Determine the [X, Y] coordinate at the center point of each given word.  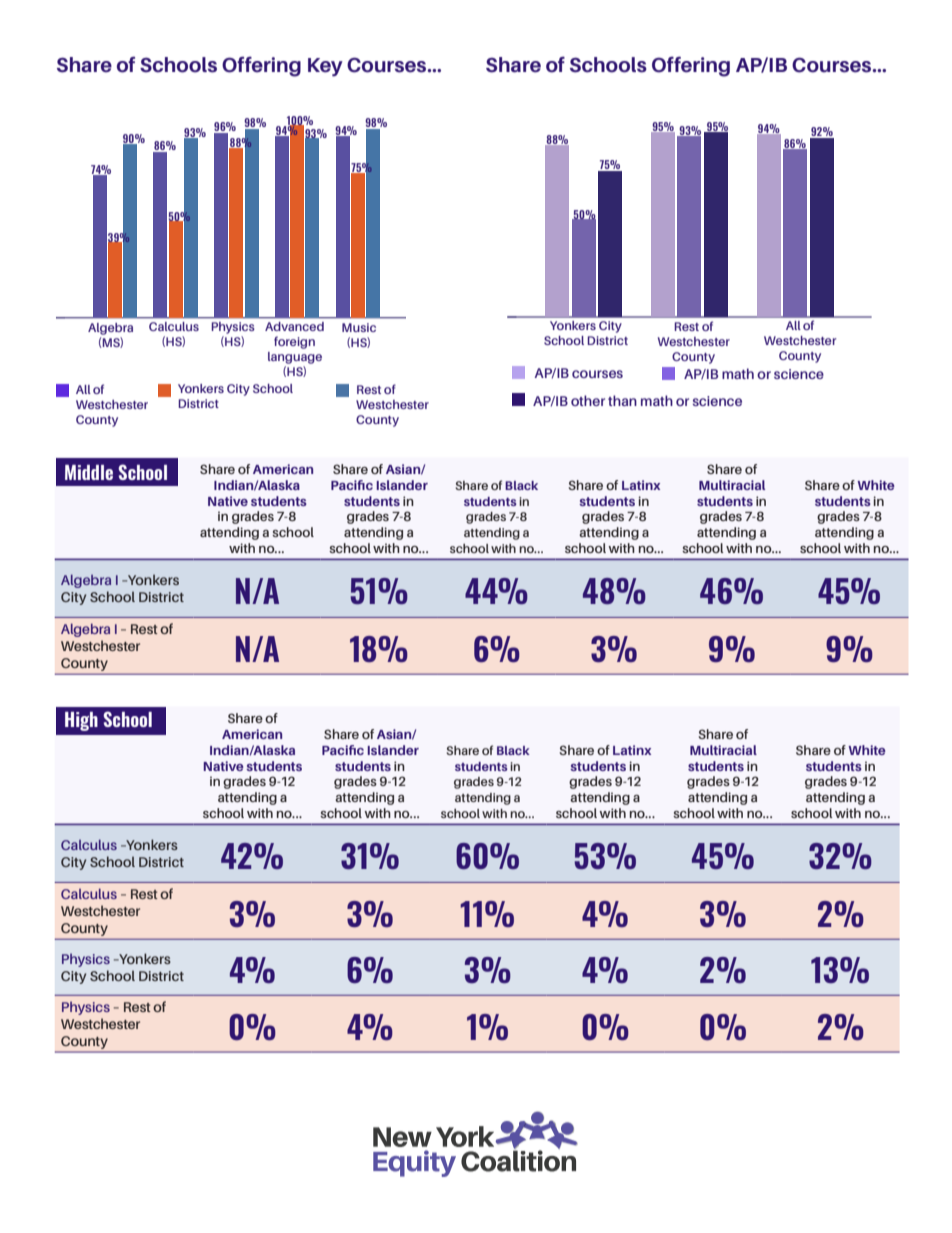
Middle [89, 472]
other [588, 400]
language [295, 358]
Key [325, 67]
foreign [294, 342]
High [81, 721]
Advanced [294, 326]
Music [359, 327]
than [622, 400]
